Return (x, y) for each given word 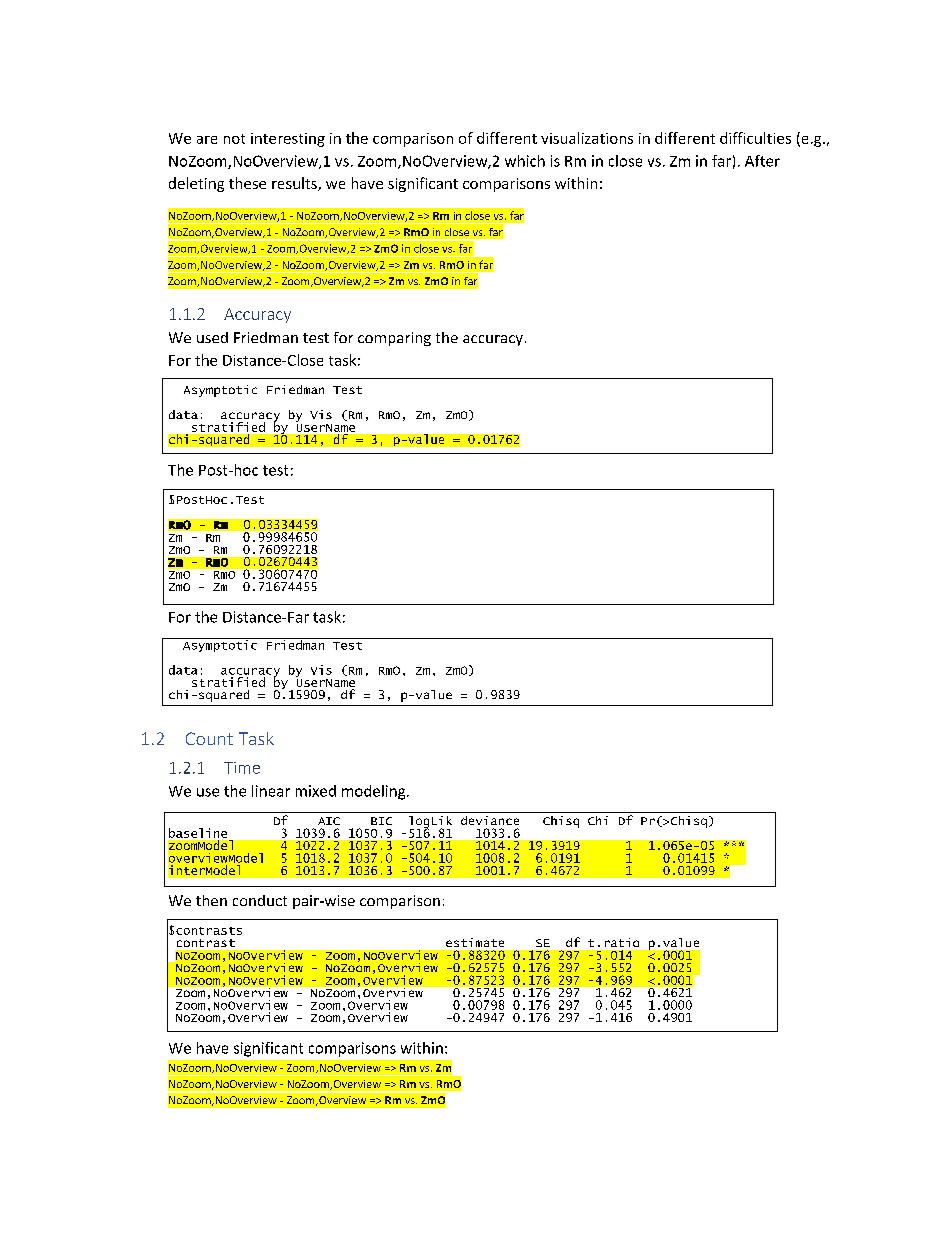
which (525, 161)
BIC (381, 821)
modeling (375, 792)
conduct (260, 900)
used (212, 337)
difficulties (755, 138)
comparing (394, 339)
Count (209, 738)
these (247, 183)
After (762, 161)
